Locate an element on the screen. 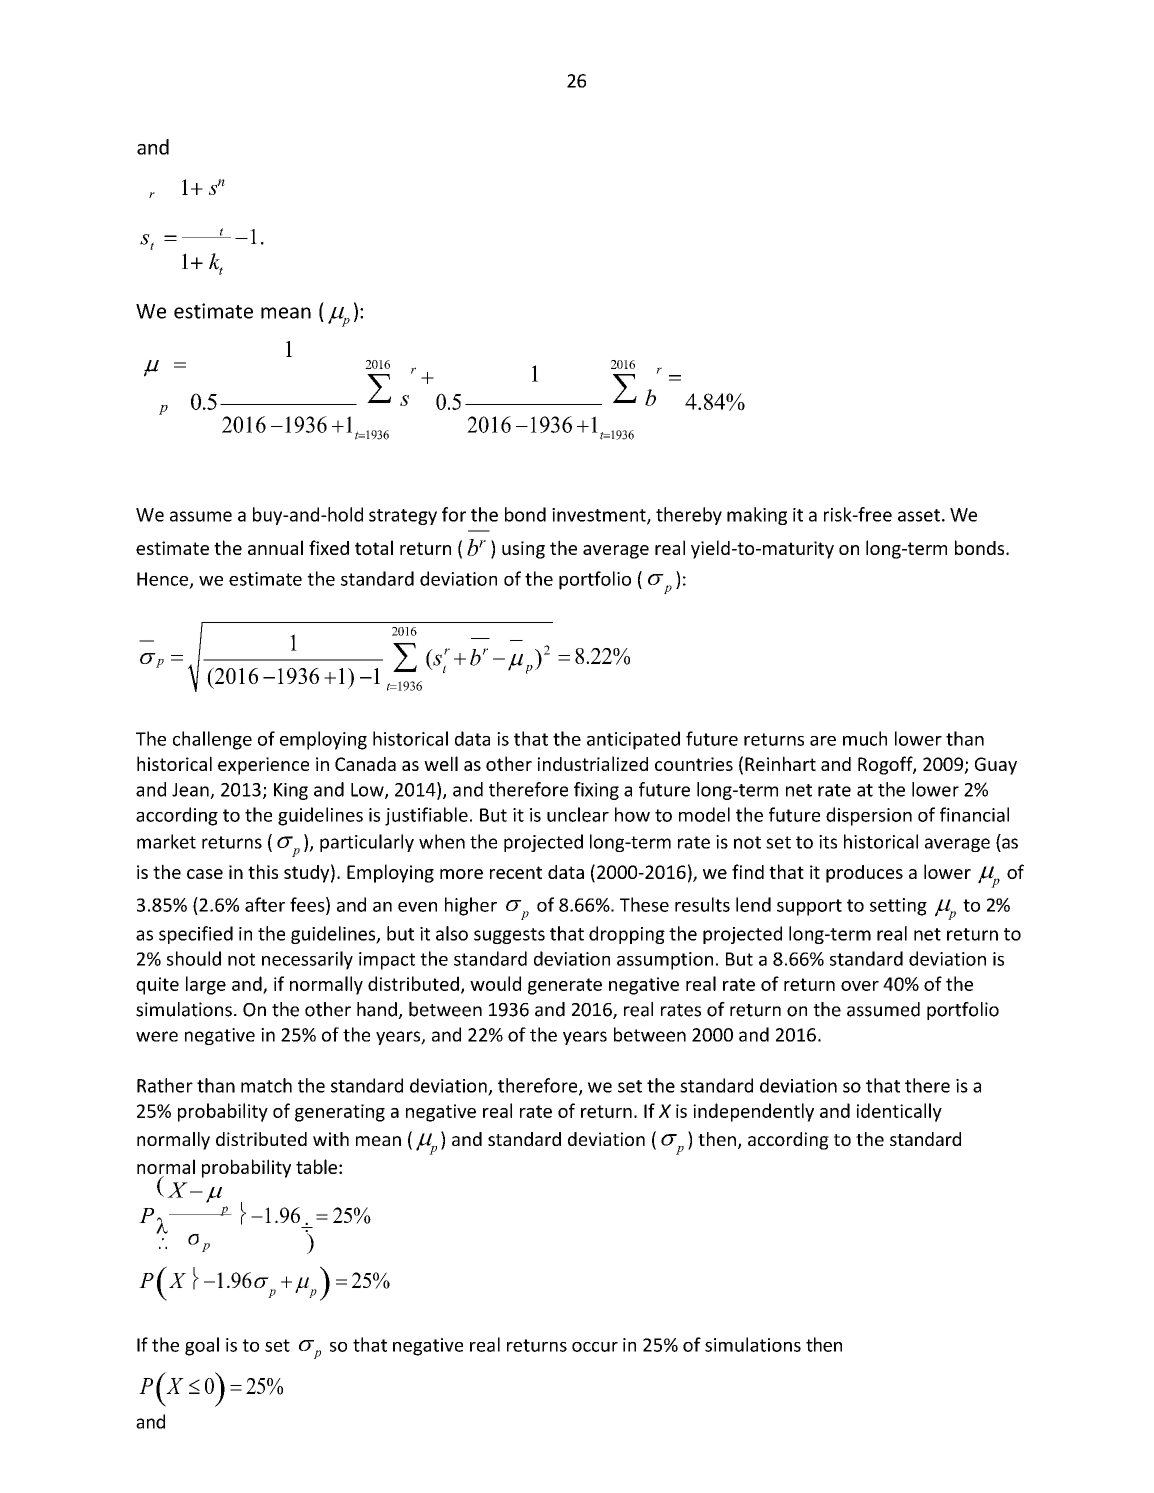 The image size is (1154, 1493). asset is located at coordinates (919, 515).
